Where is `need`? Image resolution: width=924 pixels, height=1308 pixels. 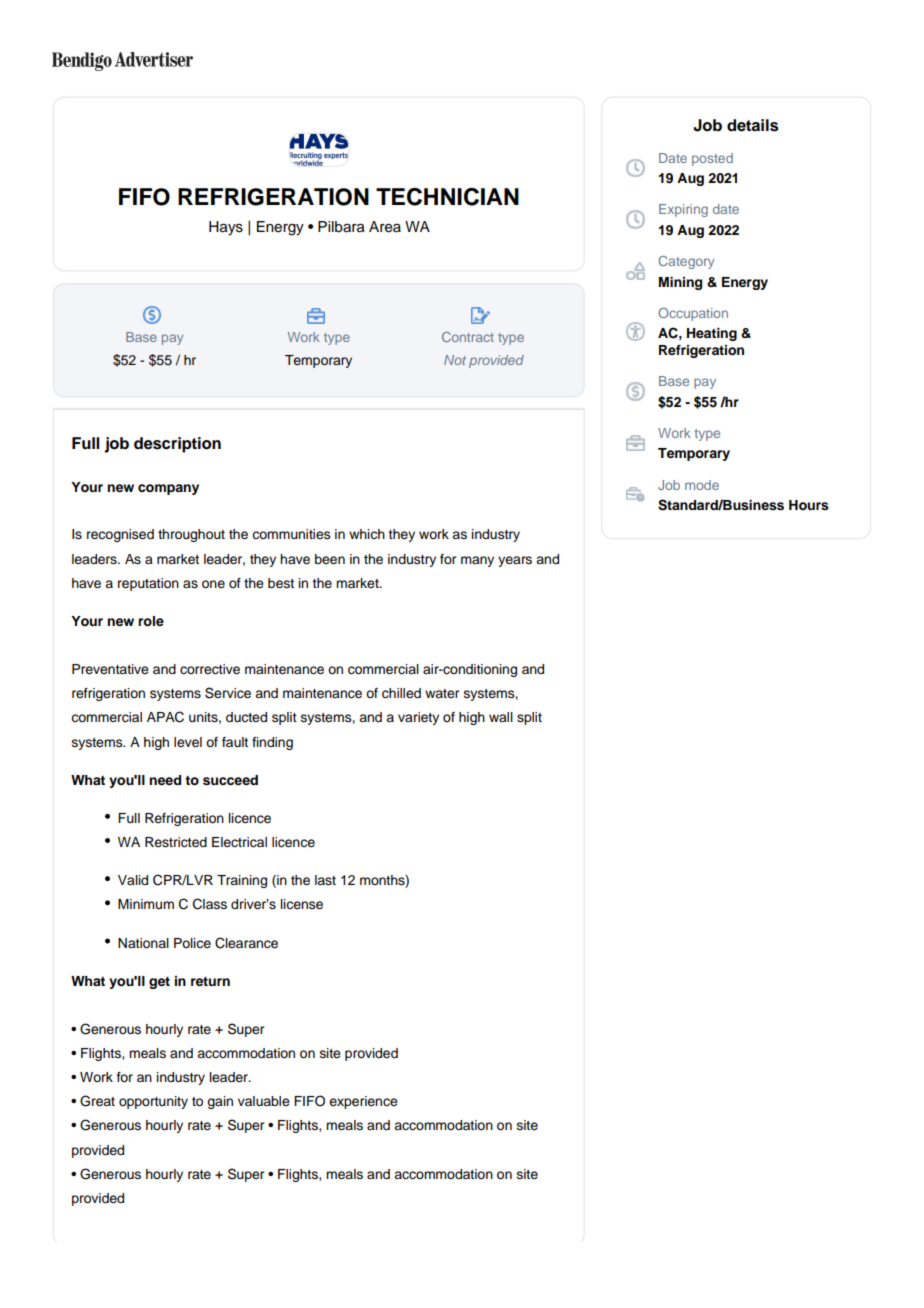 need is located at coordinates (165, 780).
